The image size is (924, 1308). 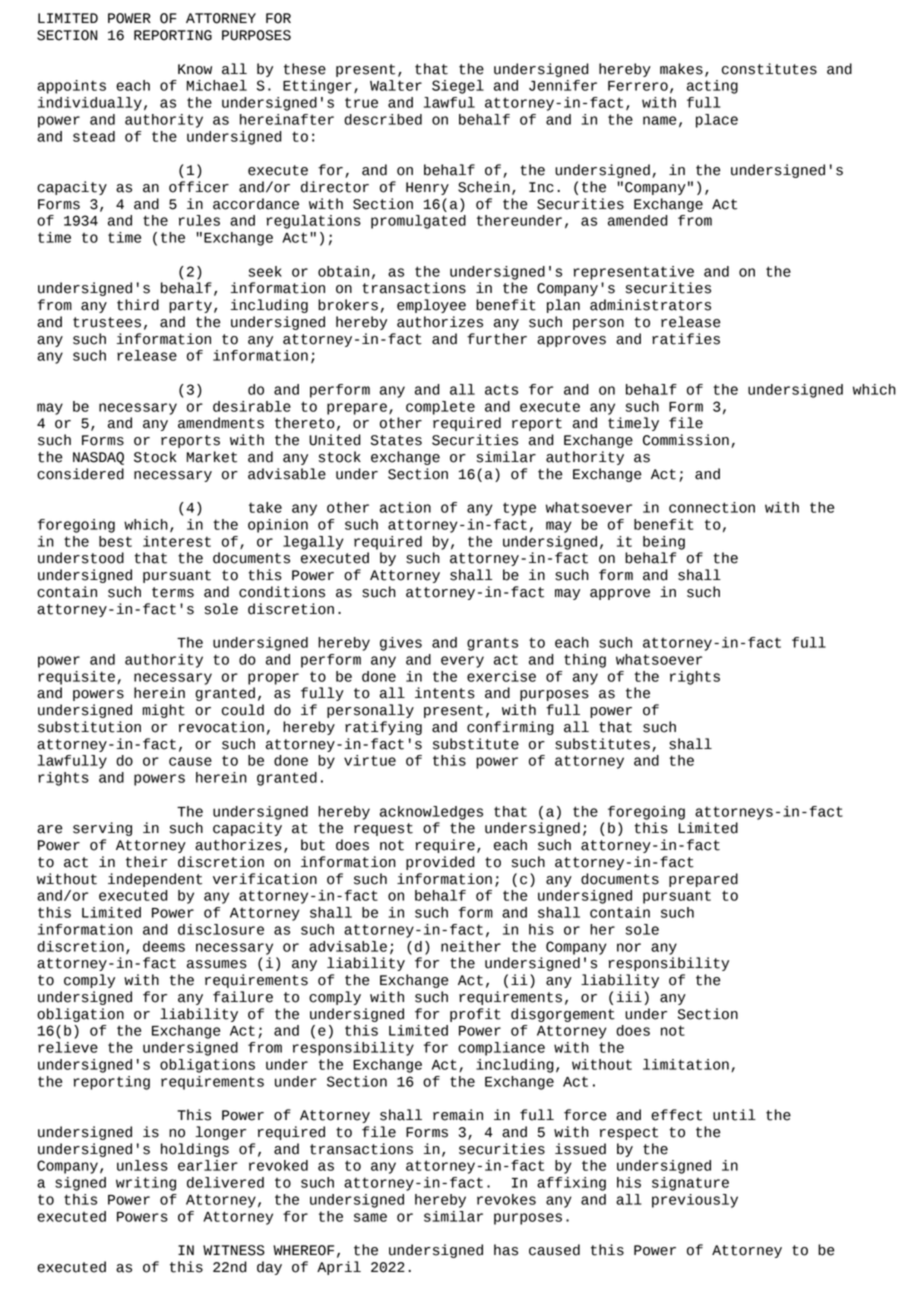 I want to click on writing, so click(x=146, y=1184).
